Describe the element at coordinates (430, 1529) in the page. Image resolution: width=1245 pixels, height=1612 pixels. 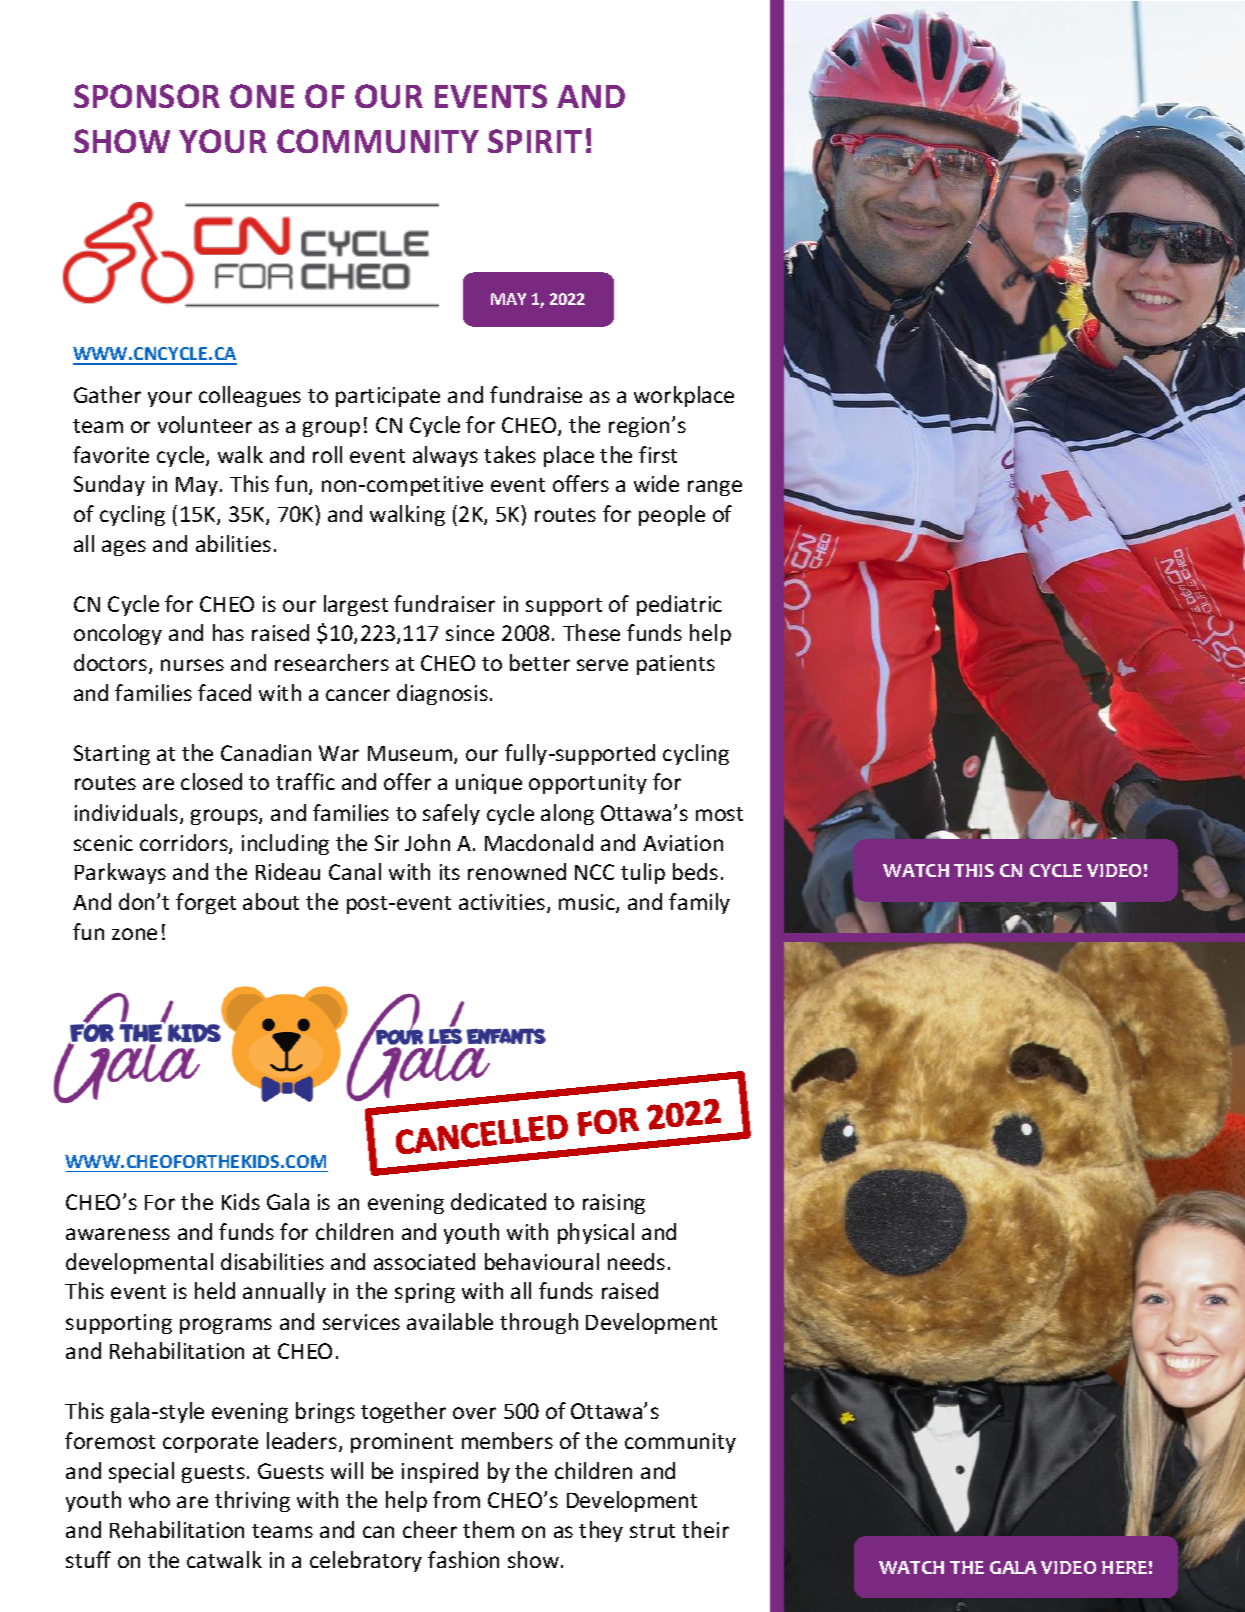
I see `cheer` at that location.
